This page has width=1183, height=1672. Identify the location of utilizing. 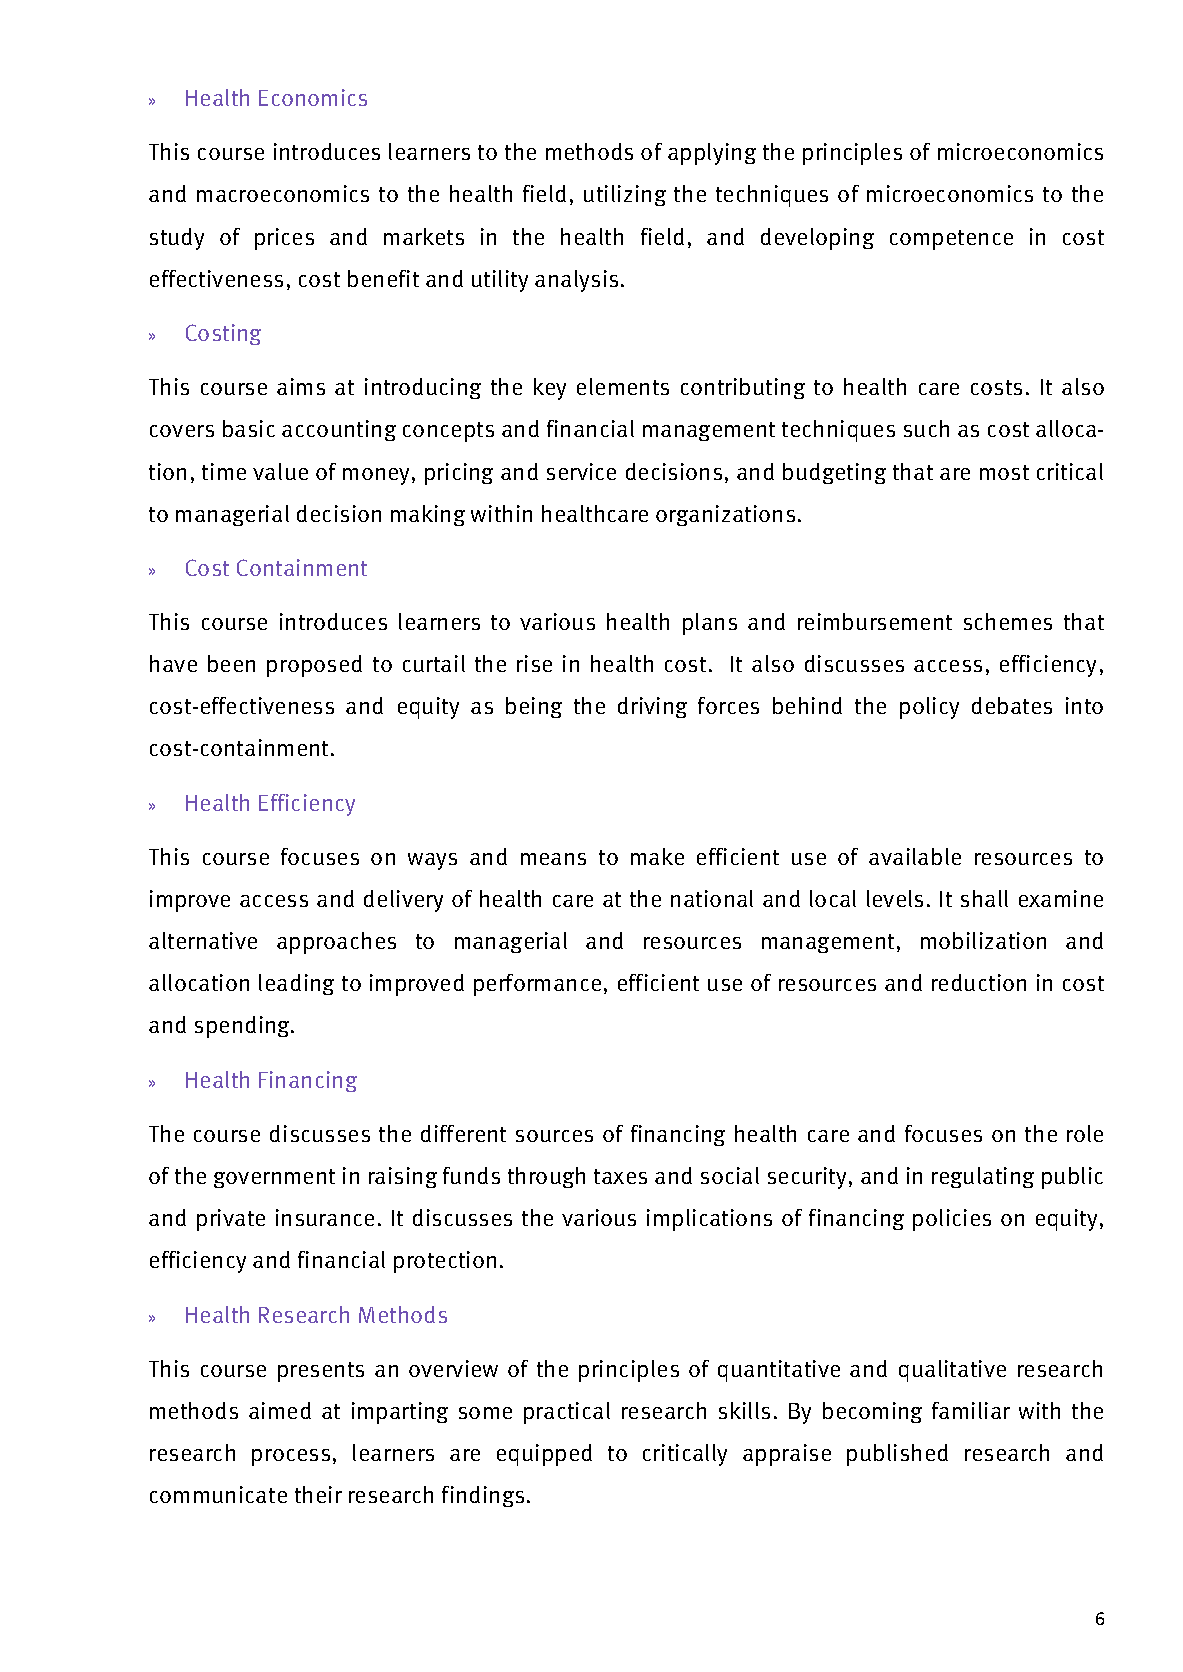
(625, 195).
